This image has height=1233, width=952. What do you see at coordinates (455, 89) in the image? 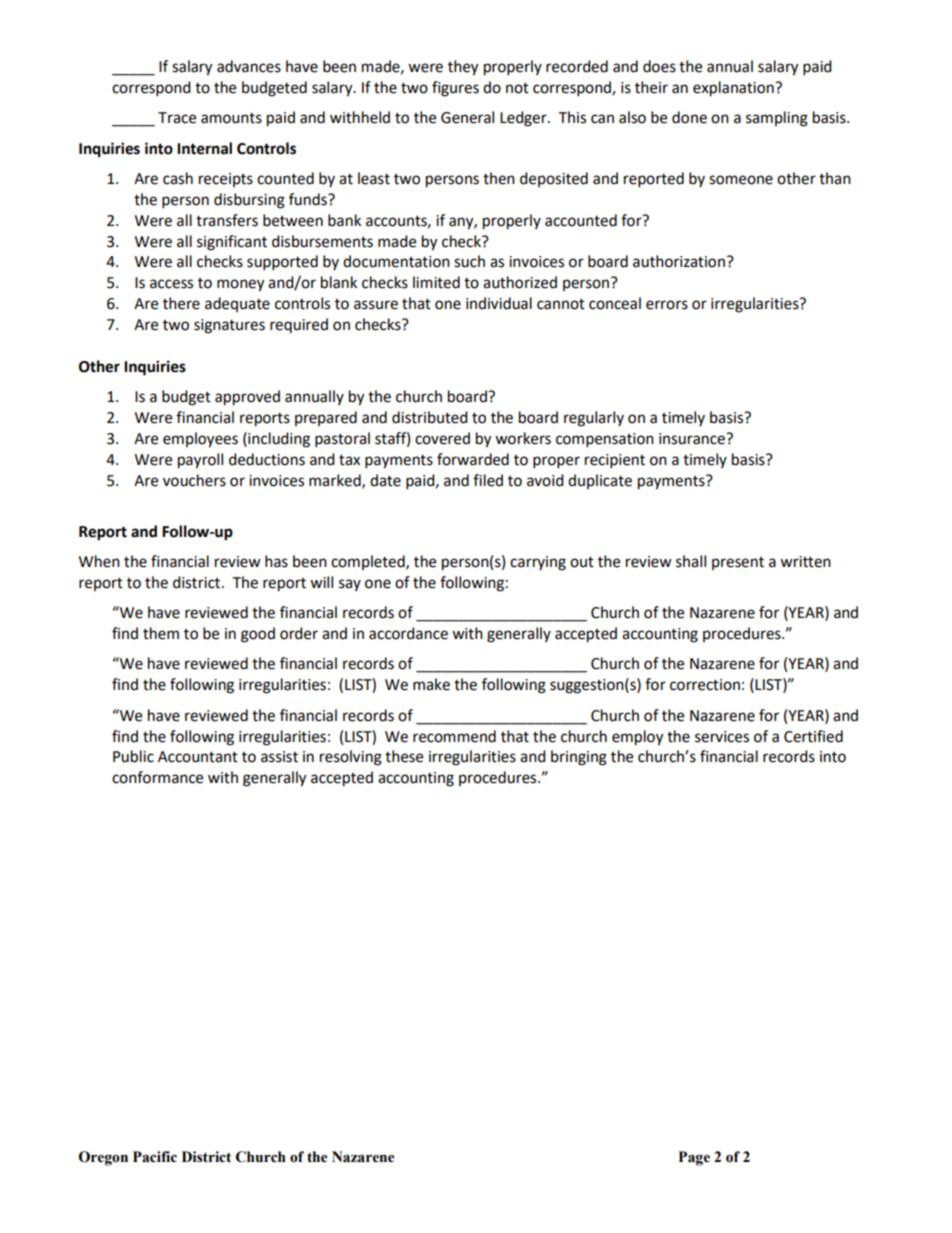
I see `figures` at bounding box center [455, 89].
